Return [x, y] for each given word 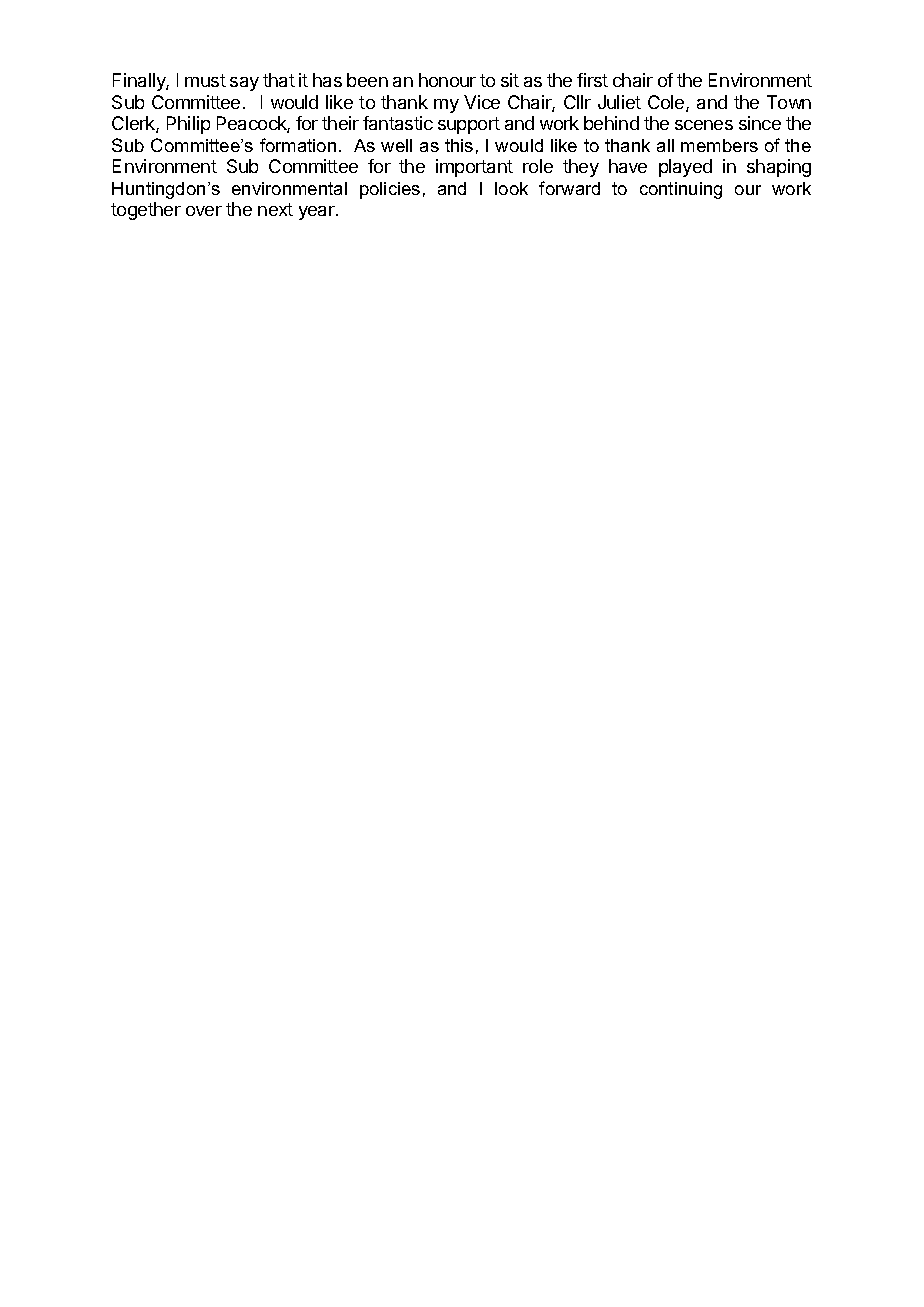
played [685, 168]
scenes [704, 125]
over [204, 211]
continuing [681, 190]
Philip [188, 125]
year [318, 213]
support [469, 125]
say [244, 84]
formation [298, 145]
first [592, 80]
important [474, 168]
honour [447, 80]
